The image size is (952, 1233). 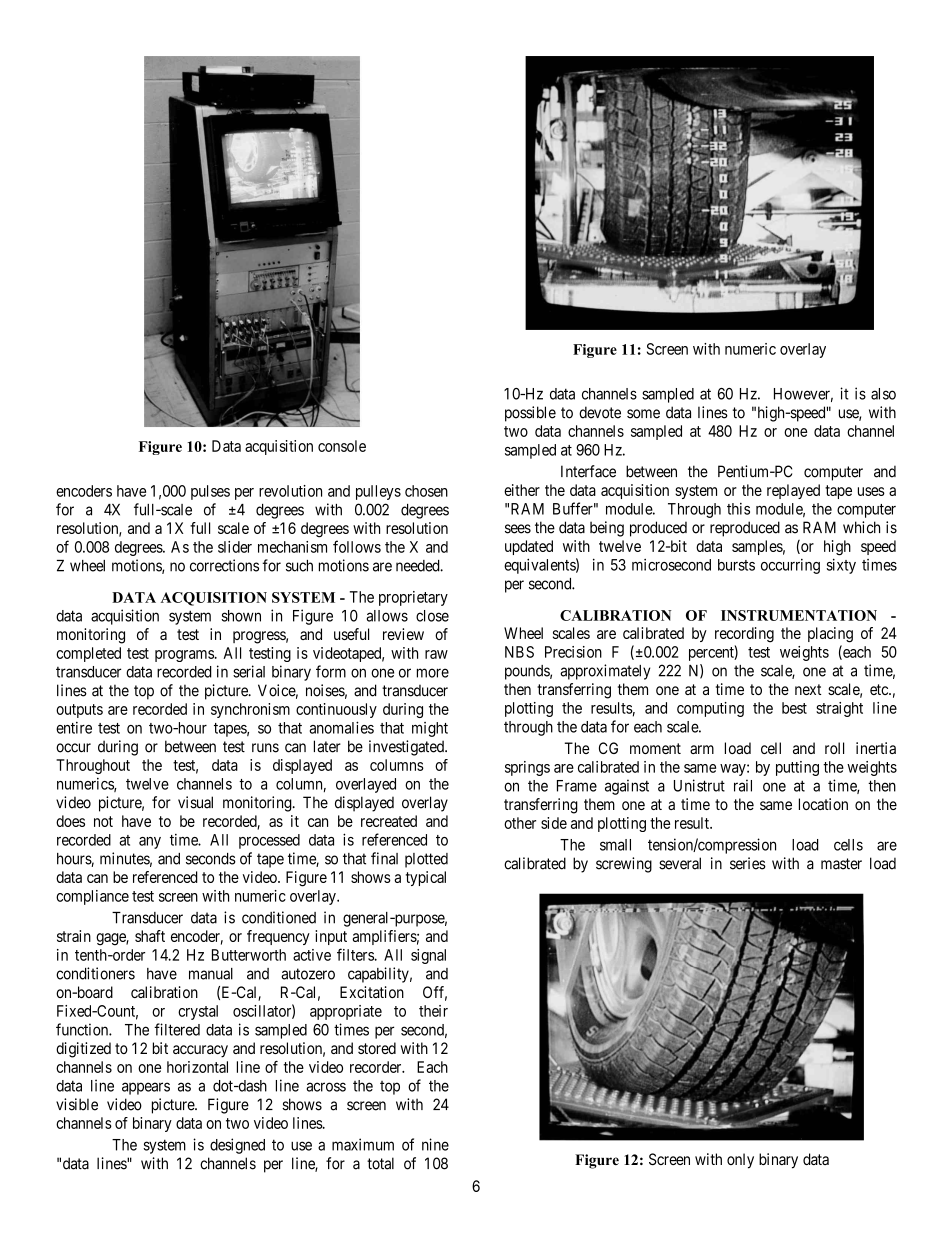 I want to click on manual, so click(x=211, y=974).
